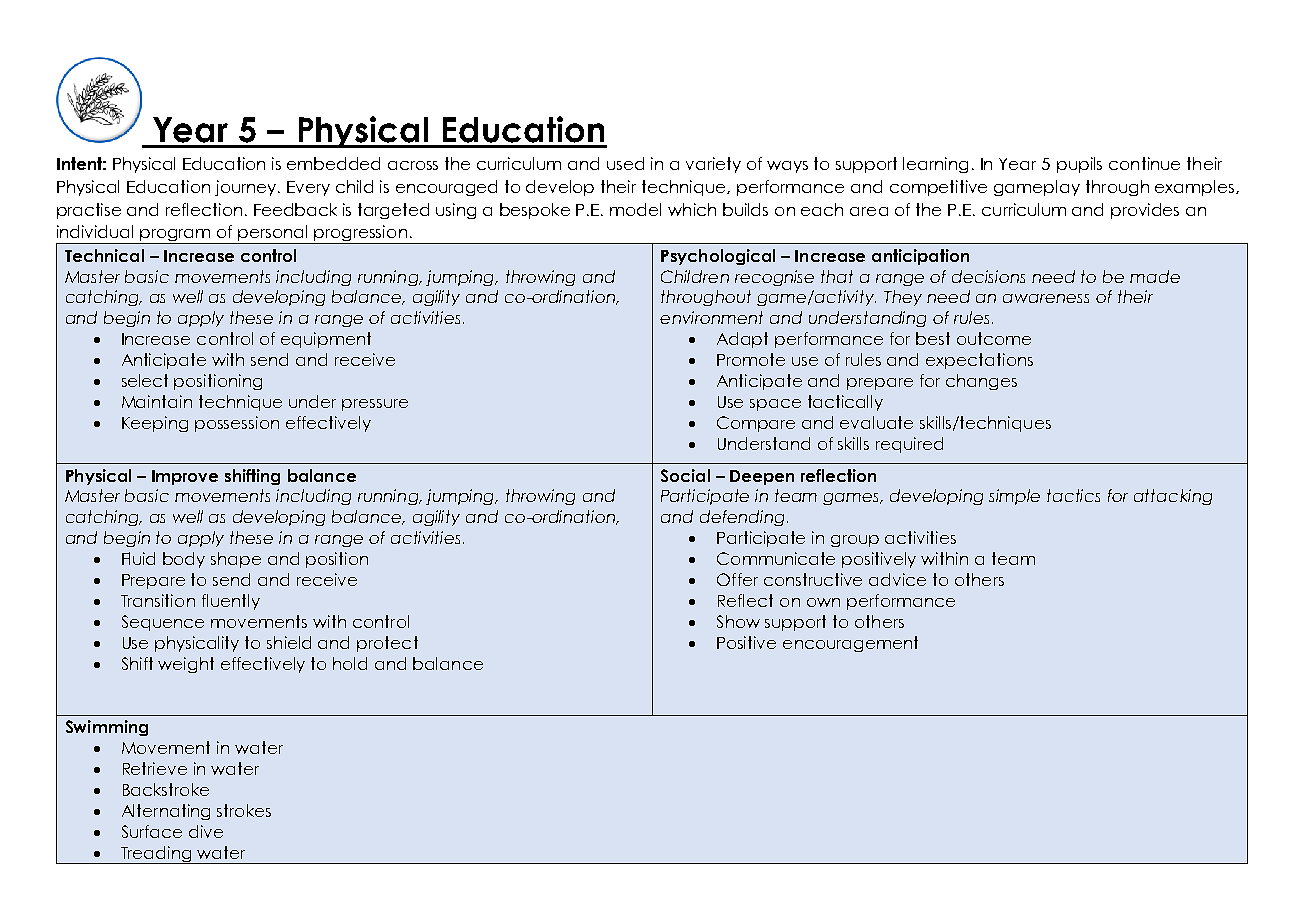 This screenshot has height=924, width=1308. I want to click on used, so click(625, 163).
